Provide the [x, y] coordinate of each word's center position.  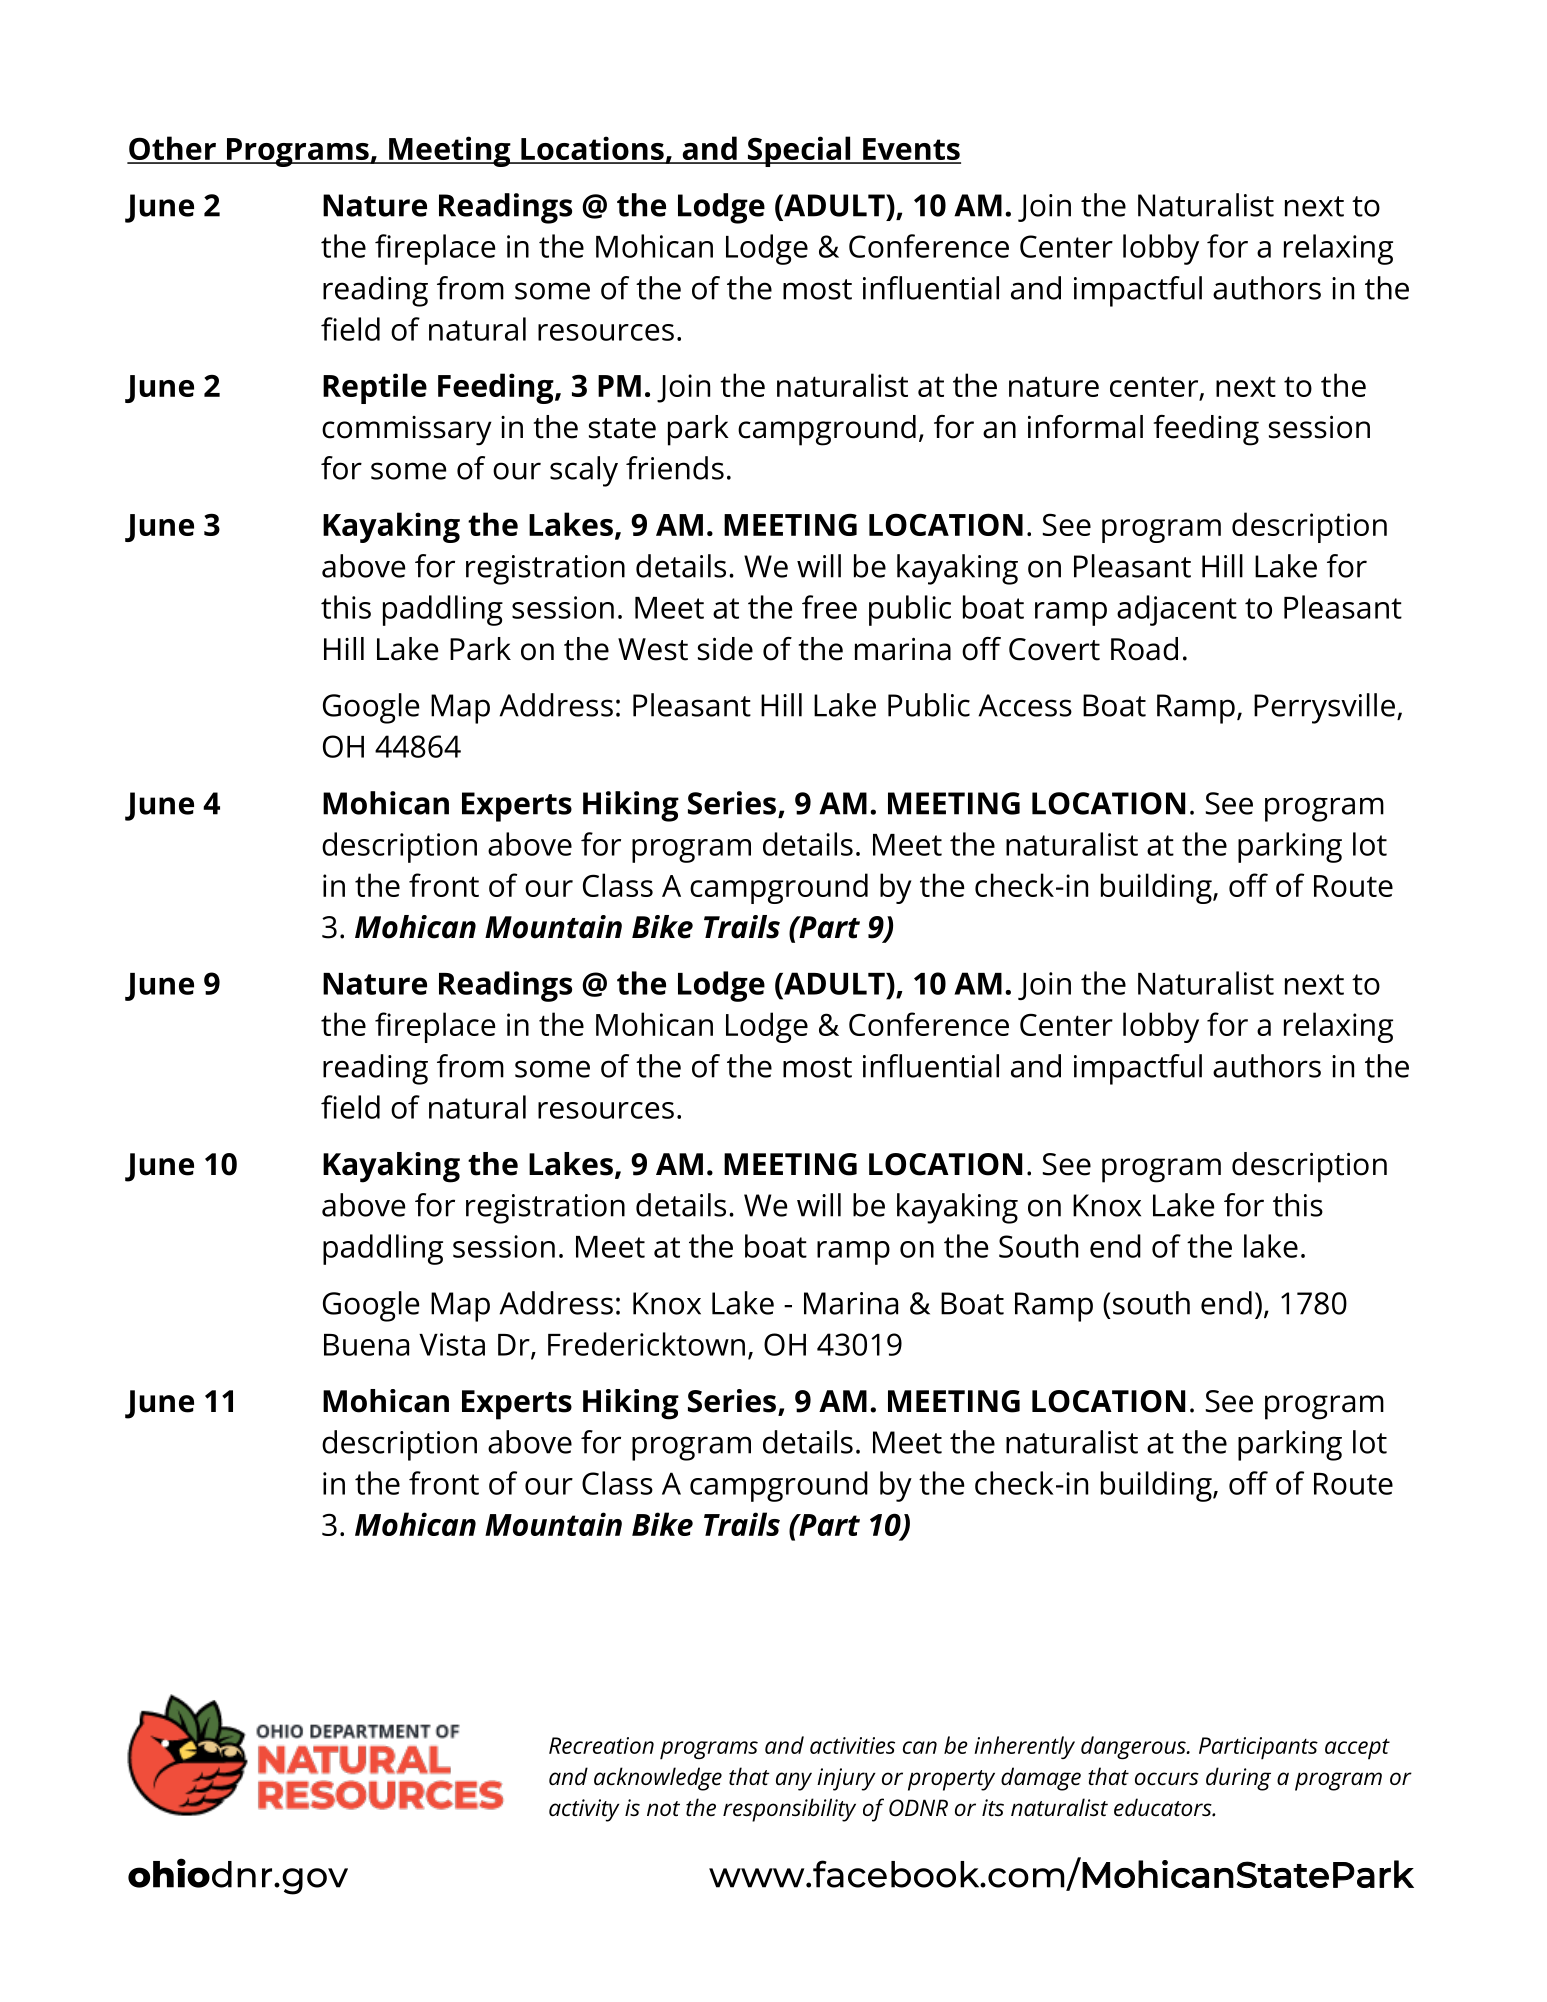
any [794, 1781]
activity [584, 1810]
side [725, 649]
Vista [452, 1344]
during [1238, 1779]
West [653, 649]
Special [799, 151]
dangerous [1134, 1748]
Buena [366, 1345]
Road [1144, 649]
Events [911, 150]
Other [172, 149]
